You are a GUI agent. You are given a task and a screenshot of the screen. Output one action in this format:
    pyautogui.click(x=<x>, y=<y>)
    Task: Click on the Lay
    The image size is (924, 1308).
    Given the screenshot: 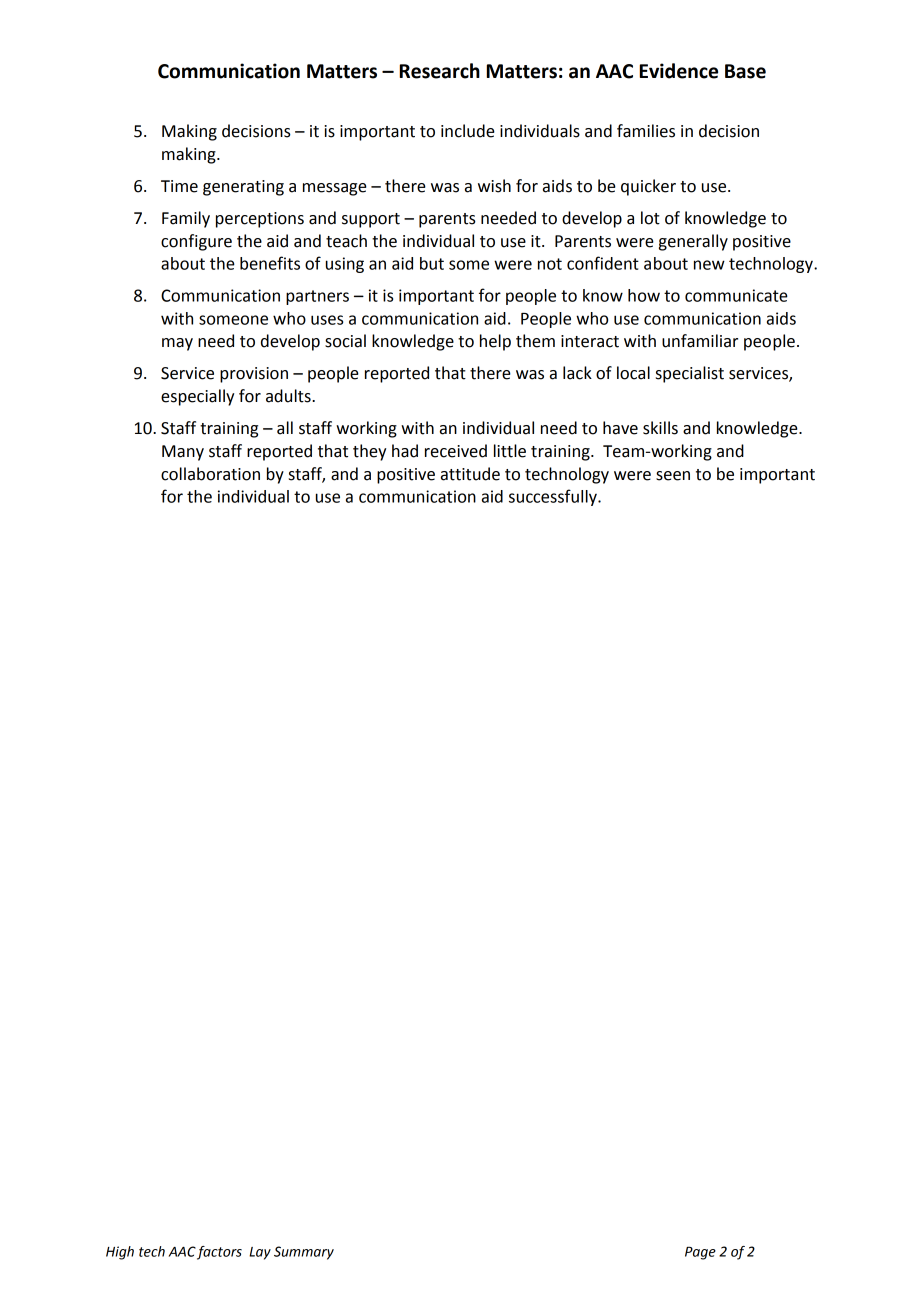 What is the action you would take?
    pyautogui.click(x=260, y=1253)
